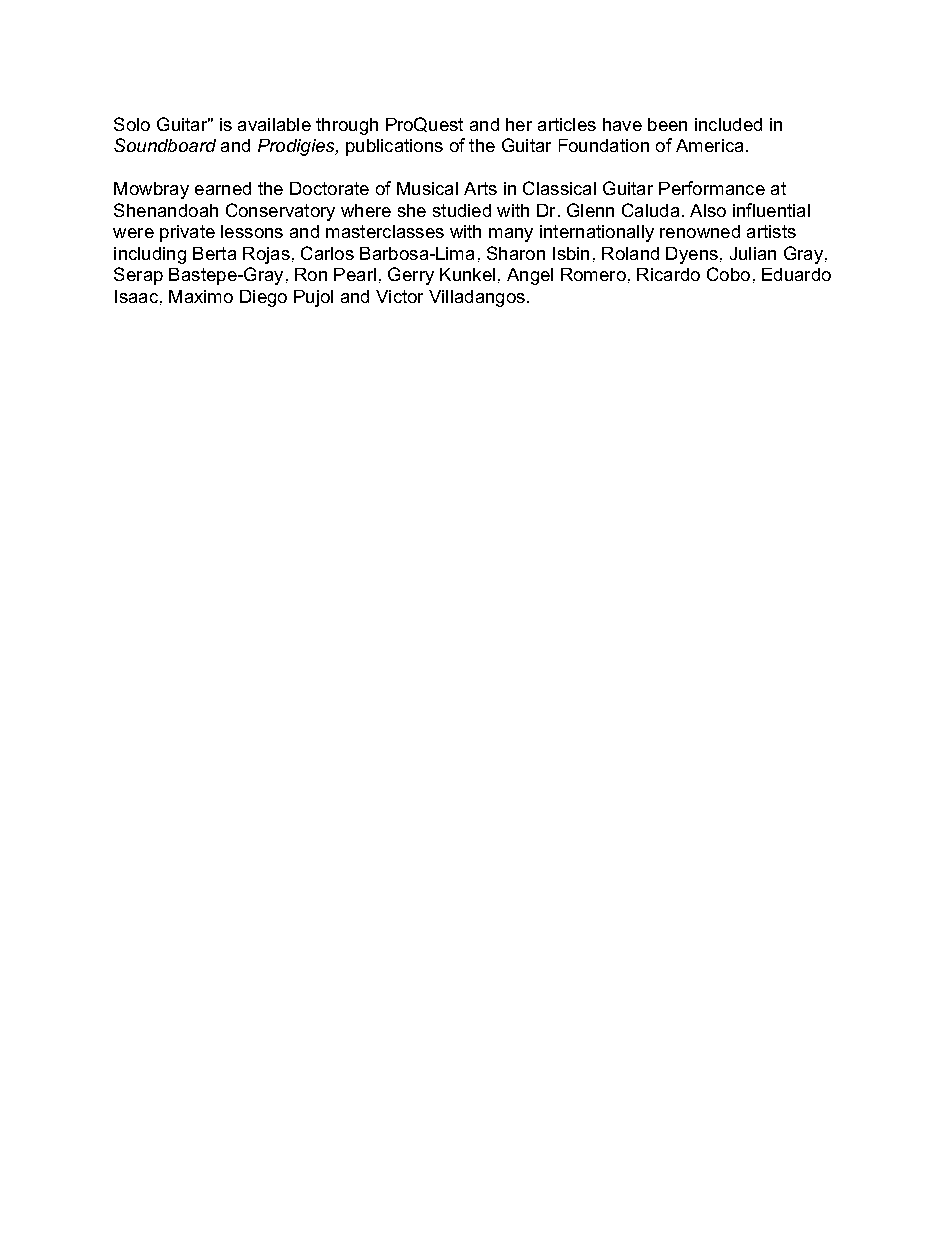 The image size is (952, 1233). What do you see at coordinates (263, 298) in the image?
I see `Diego` at bounding box center [263, 298].
